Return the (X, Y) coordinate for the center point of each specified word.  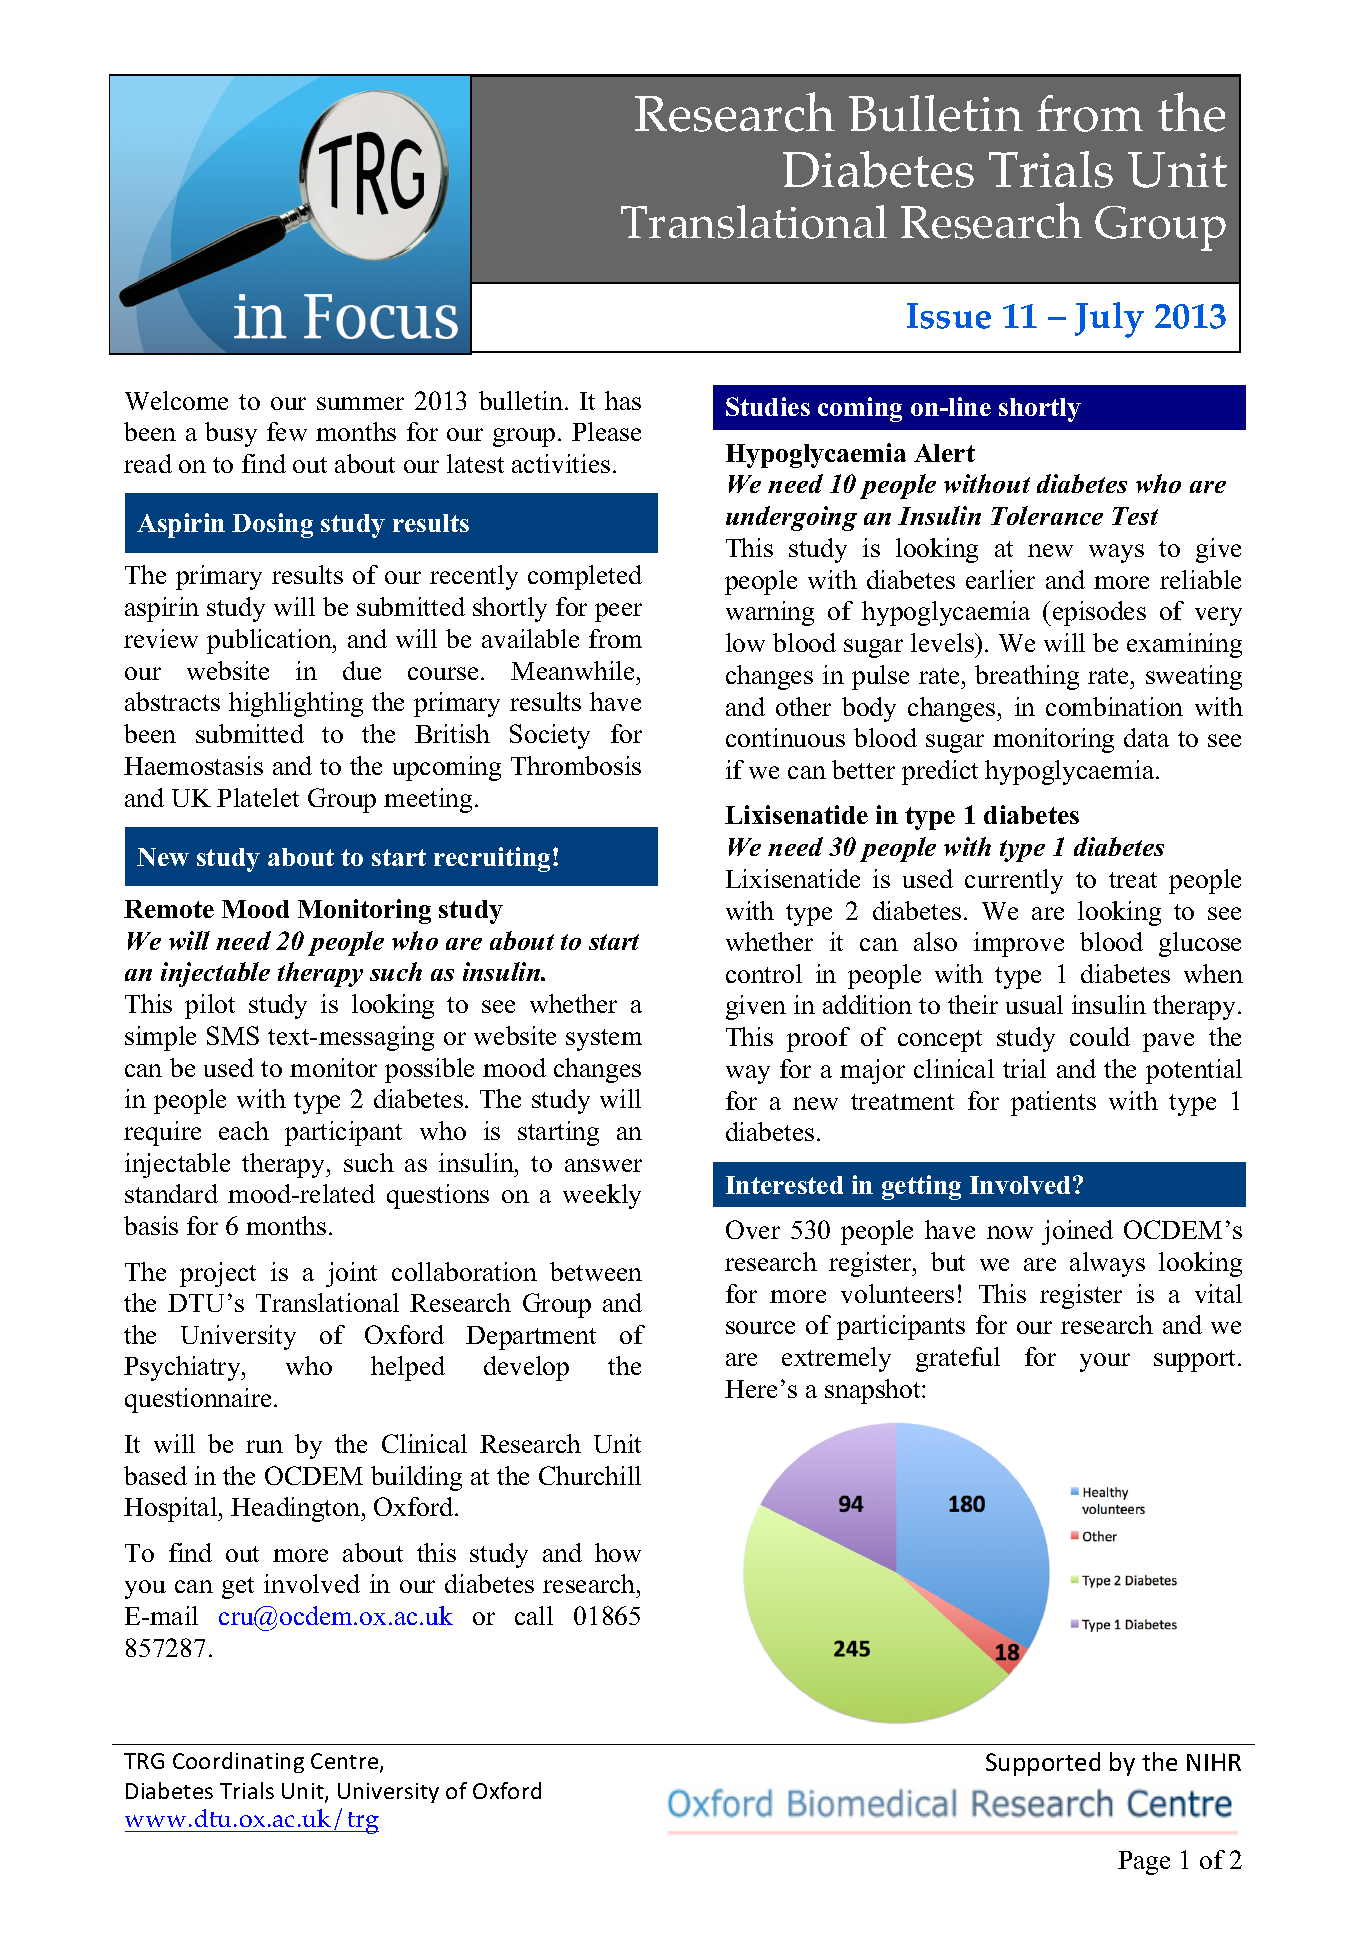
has (623, 400)
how (618, 1552)
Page (1144, 1863)
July (1109, 320)
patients (1053, 1103)
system (604, 1040)
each (244, 1130)
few (287, 431)
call (534, 1615)
